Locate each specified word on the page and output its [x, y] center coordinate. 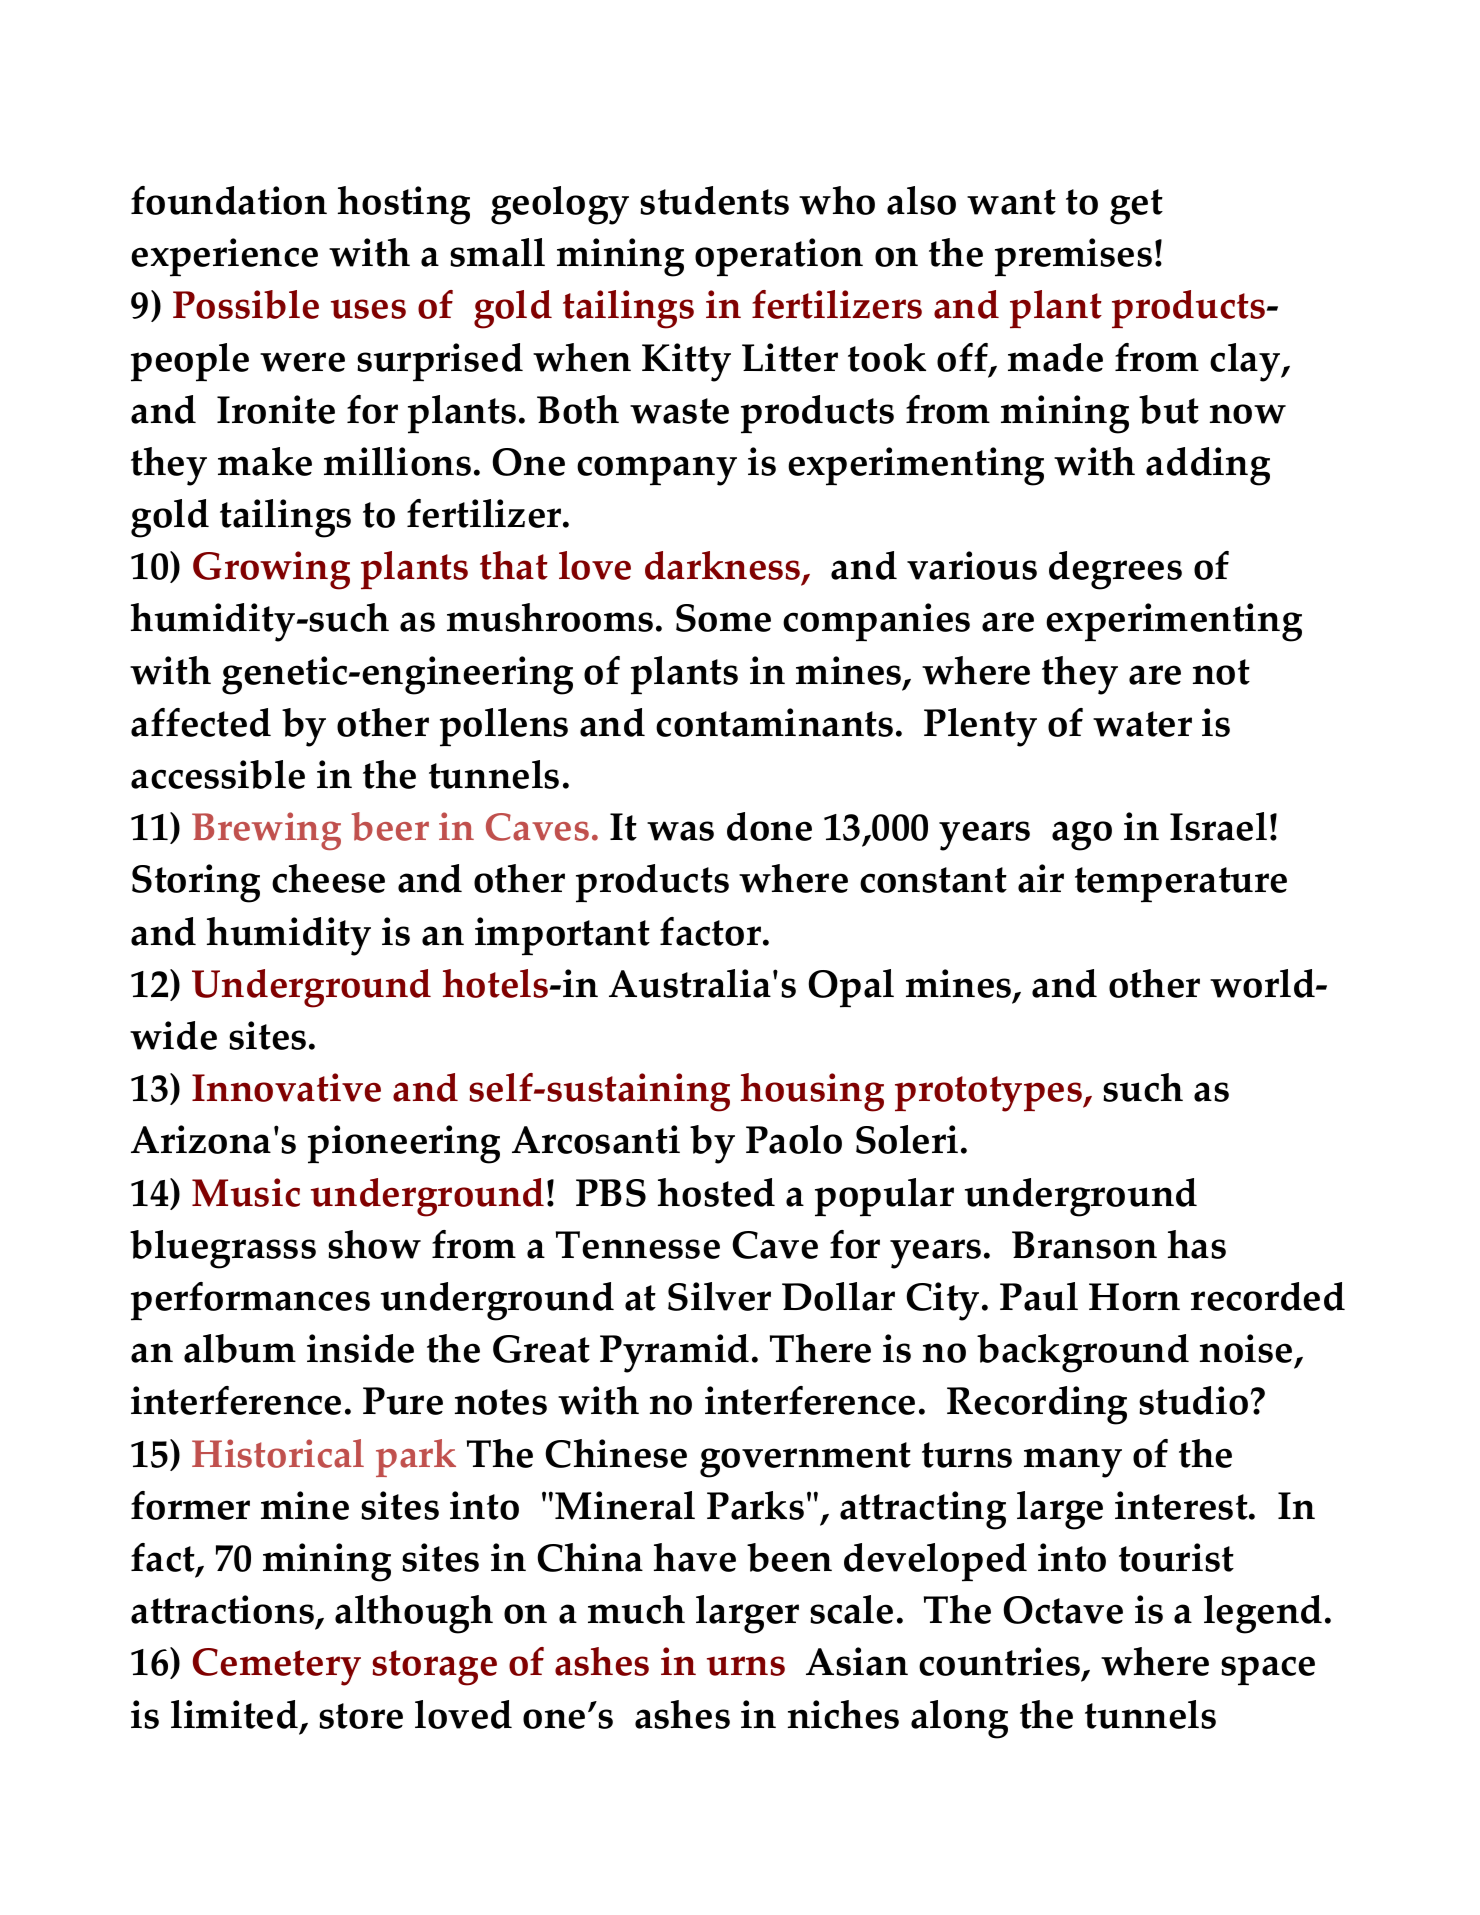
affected [201, 722]
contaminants [774, 722]
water [1142, 724]
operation [779, 257]
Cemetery [277, 1667]
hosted [716, 1192]
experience [224, 257]
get [1136, 207]
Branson [1084, 1245]
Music [246, 1192]
